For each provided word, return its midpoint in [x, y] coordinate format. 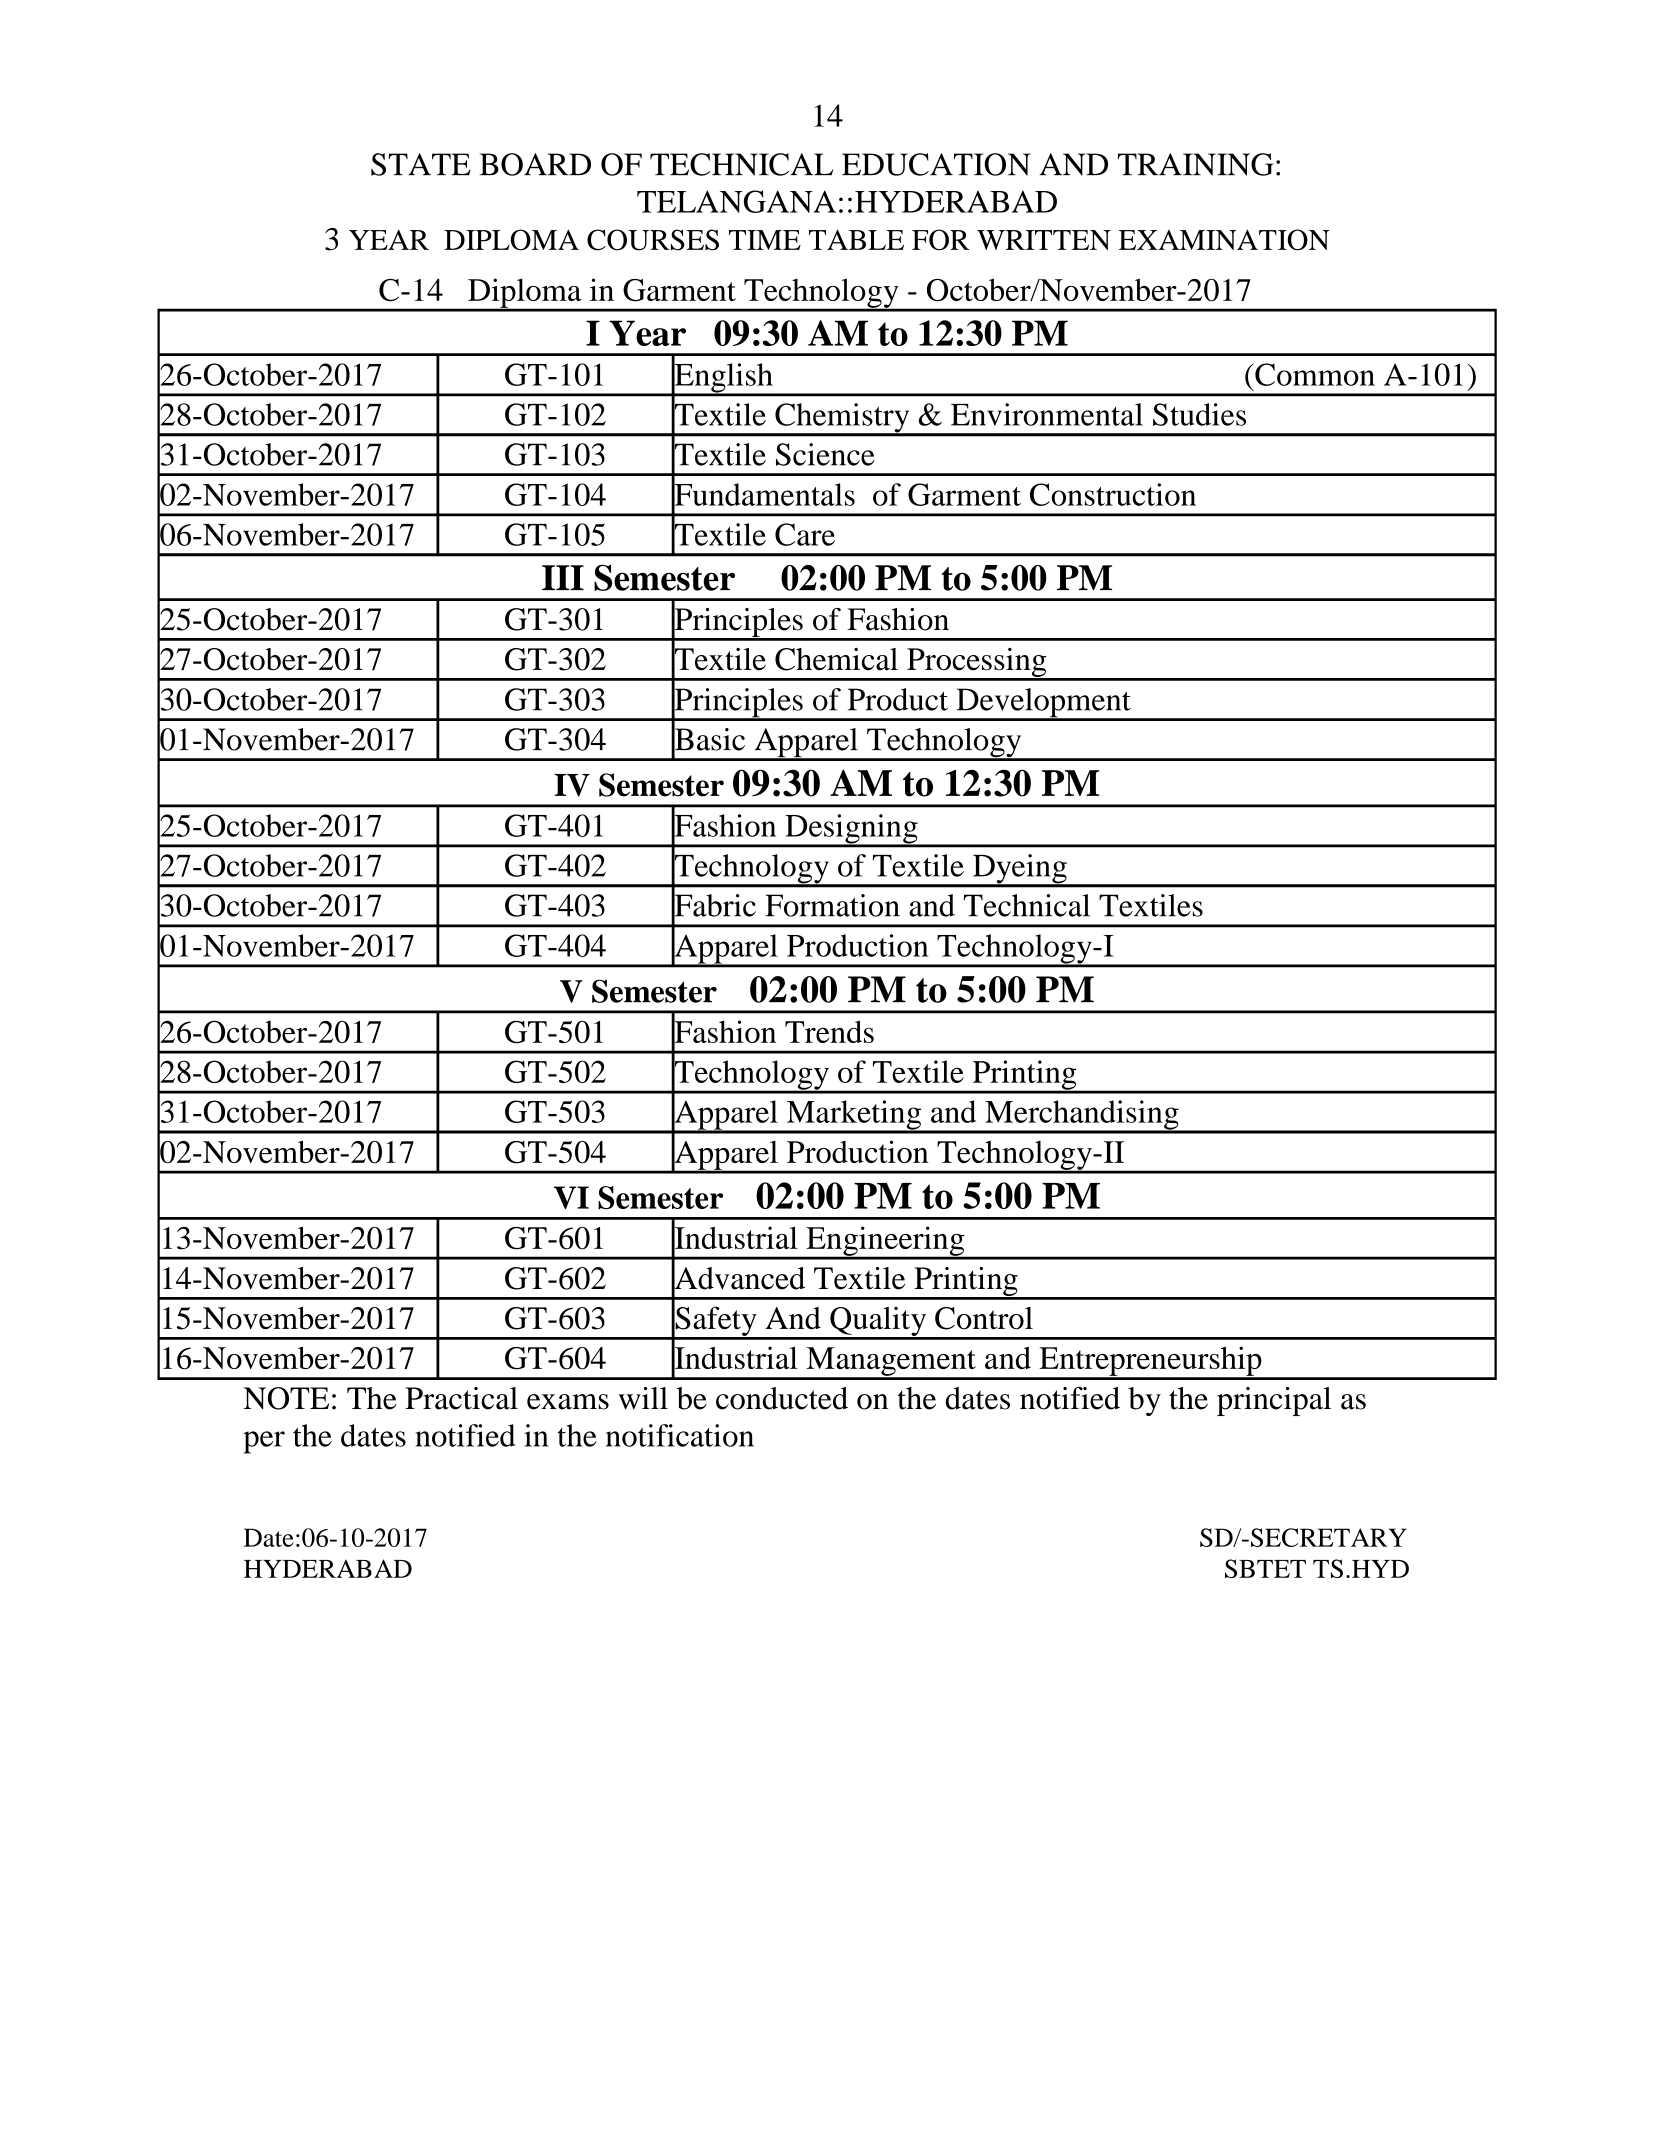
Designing [851, 830]
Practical [461, 1398]
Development [1043, 704]
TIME [765, 240]
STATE [421, 164]
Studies [1199, 414]
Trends [829, 1031]
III [563, 577]
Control [984, 1318]
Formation [833, 905]
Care [805, 534]
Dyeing [1020, 870]
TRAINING [1195, 164]
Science [825, 454]
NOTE [286, 1398]
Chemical [836, 659]
